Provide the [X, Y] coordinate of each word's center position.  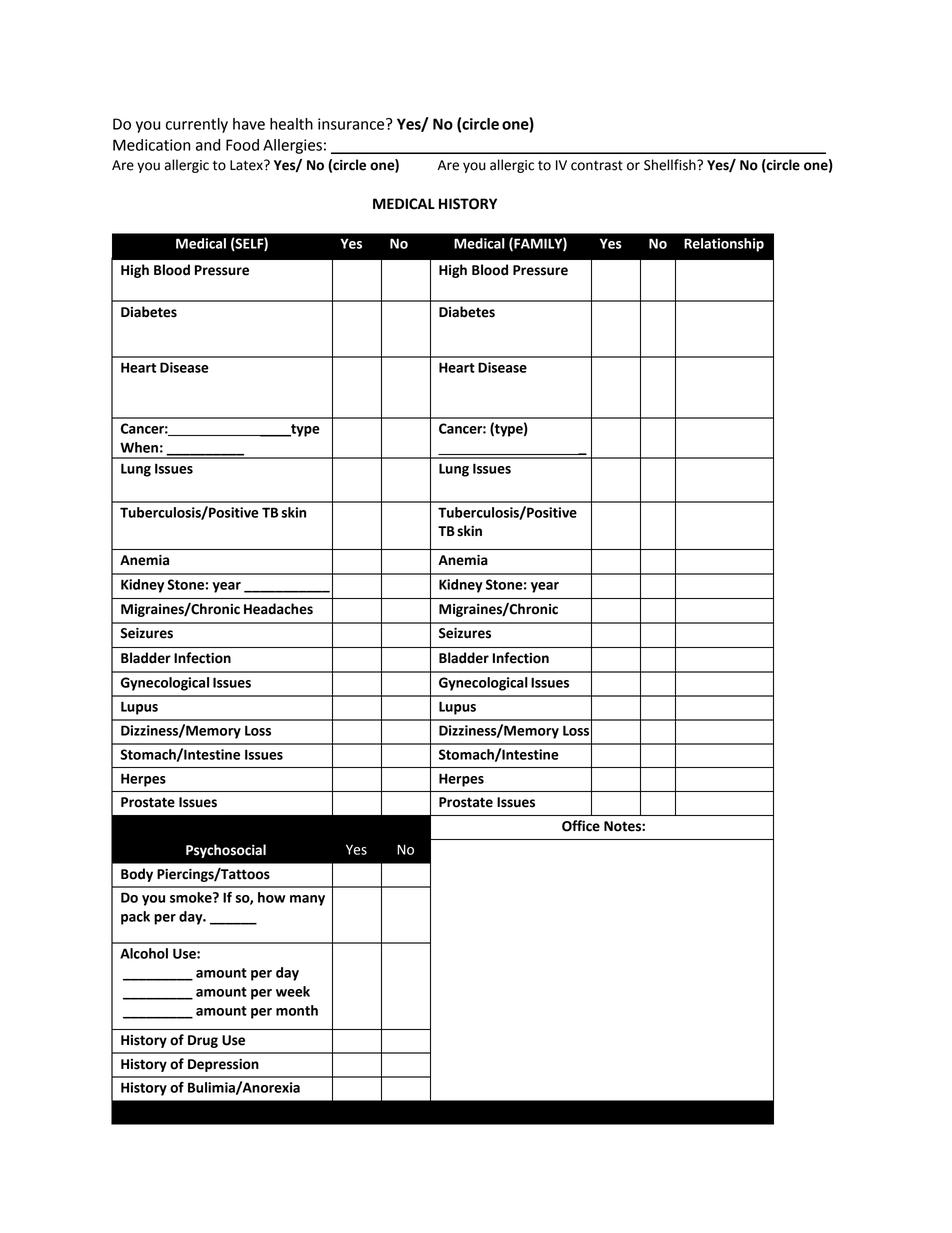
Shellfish [671, 165]
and [208, 145]
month [297, 1010]
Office [581, 826]
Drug [203, 1041]
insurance [352, 124]
